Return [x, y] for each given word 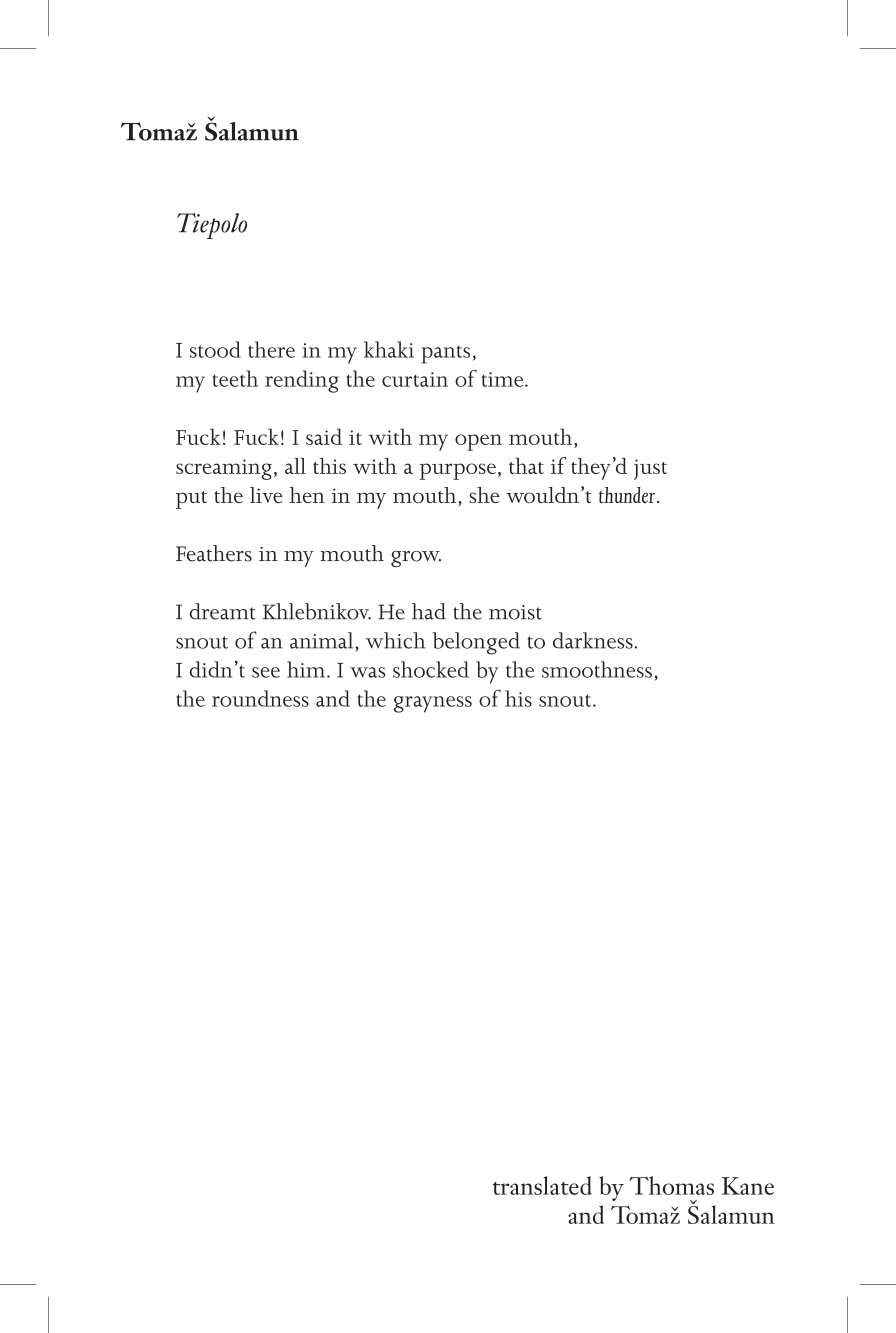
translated [542, 1185]
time [504, 379]
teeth [235, 378]
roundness [260, 698]
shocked [431, 669]
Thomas [671, 1185]
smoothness [597, 669]
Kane [747, 1186]
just [650, 469]
